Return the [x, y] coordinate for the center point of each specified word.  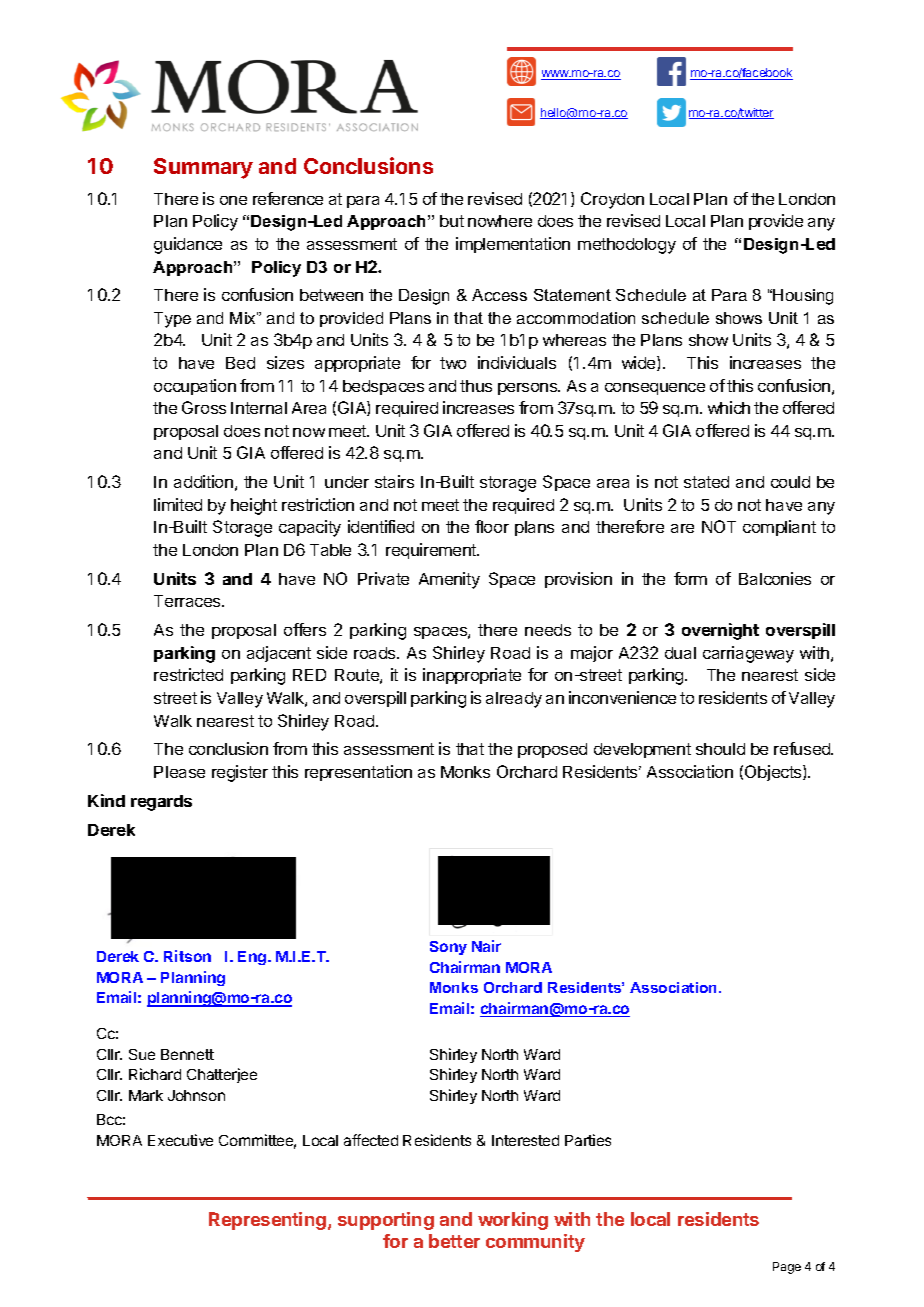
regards [161, 803]
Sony [448, 948]
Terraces [188, 601]
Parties [588, 1140]
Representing [267, 1221]
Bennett [187, 1054]
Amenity [449, 580]
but [452, 221]
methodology [627, 246]
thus [476, 386]
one [233, 200]
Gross [204, 407]
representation [358, 773]
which [729, 407]
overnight [720, 631]
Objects [774, 773]
